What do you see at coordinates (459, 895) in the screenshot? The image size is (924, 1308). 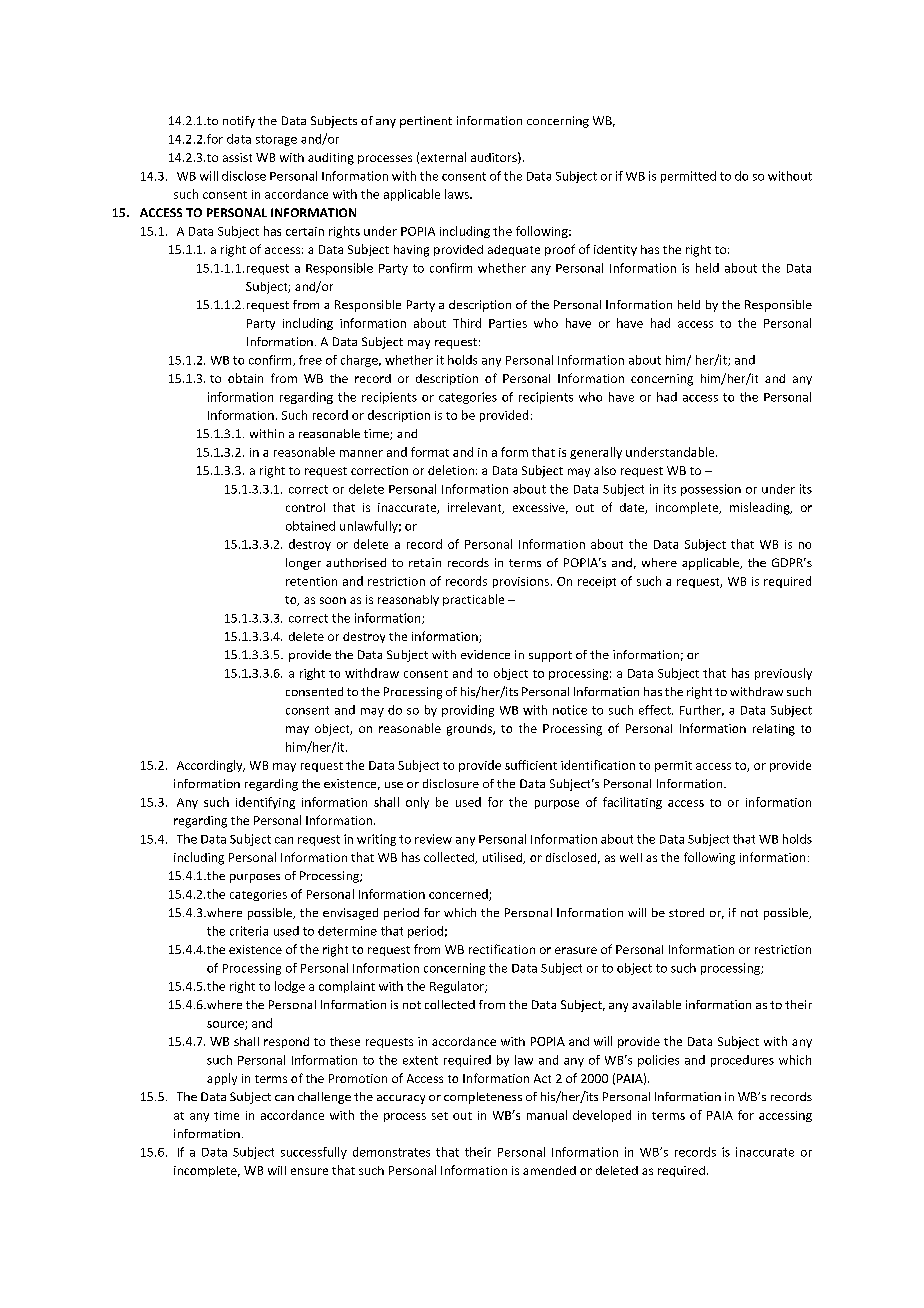 I see `concerned` at bounding box center [459, 895].
